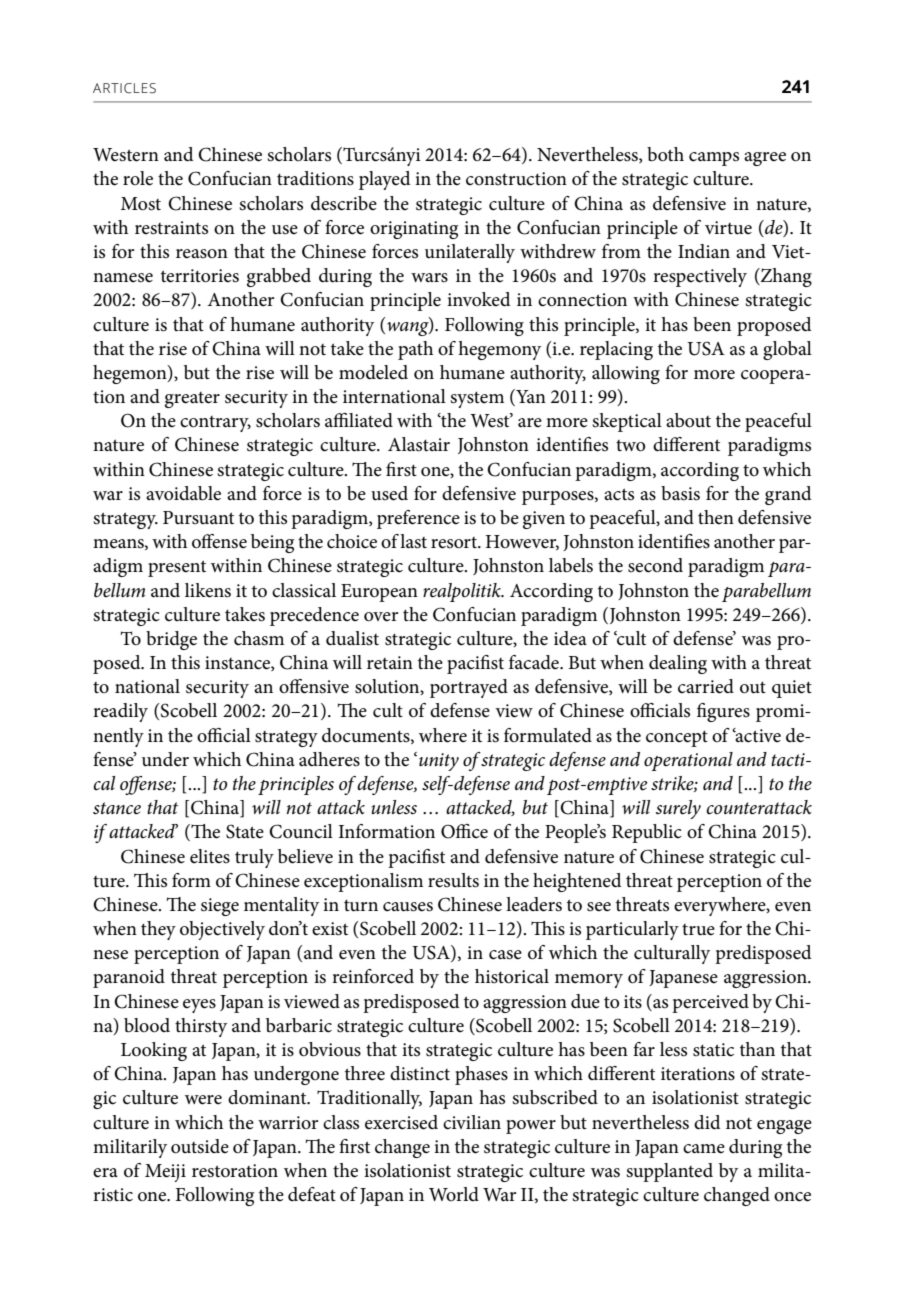 The image size is (905, 1316). What do you see at coordinates (678, 809) in the image?
I see `surely` at bounding box center [678, 809].
